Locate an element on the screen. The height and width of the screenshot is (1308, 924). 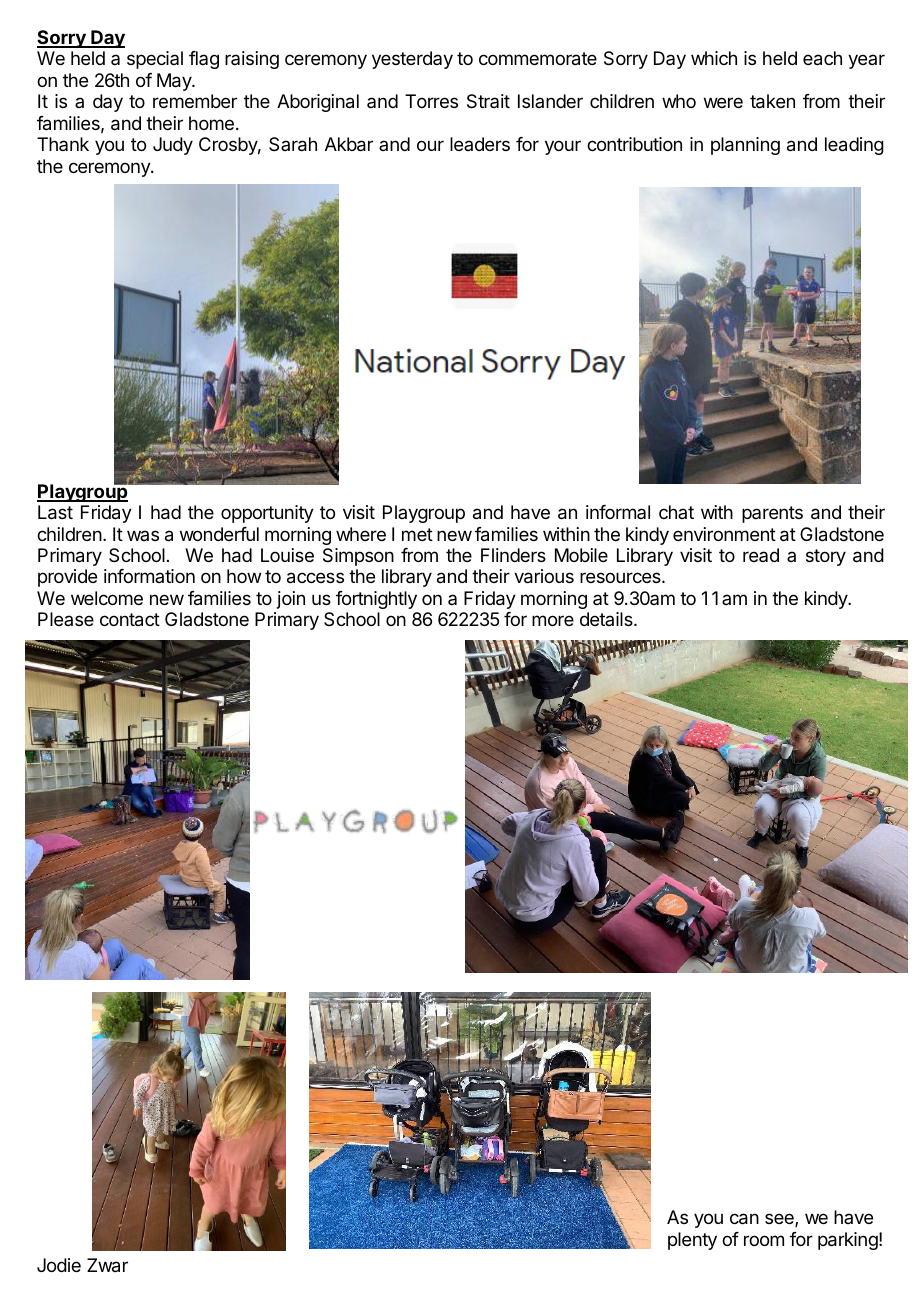
contact is located at coordinates (130, 620).
